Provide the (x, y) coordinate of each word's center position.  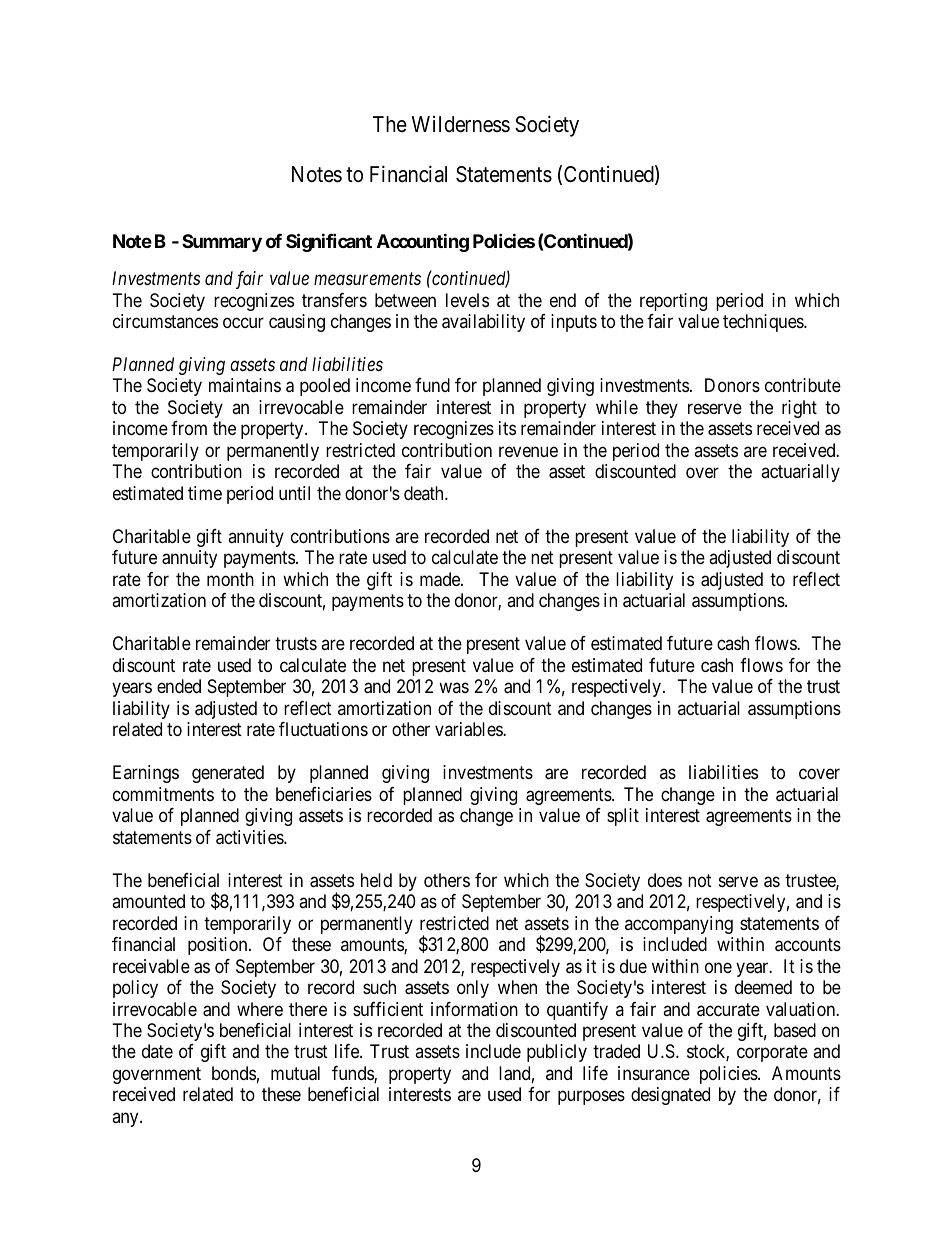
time (205, 493)
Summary (222, 243)
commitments (163, 794)
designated (670, 1096)
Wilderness (461, 124)
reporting (673, 302)
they (662, 409)
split (623, 817)
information (474, 1009)
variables (469, 729)
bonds (234, 1073)
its (507, 428)
